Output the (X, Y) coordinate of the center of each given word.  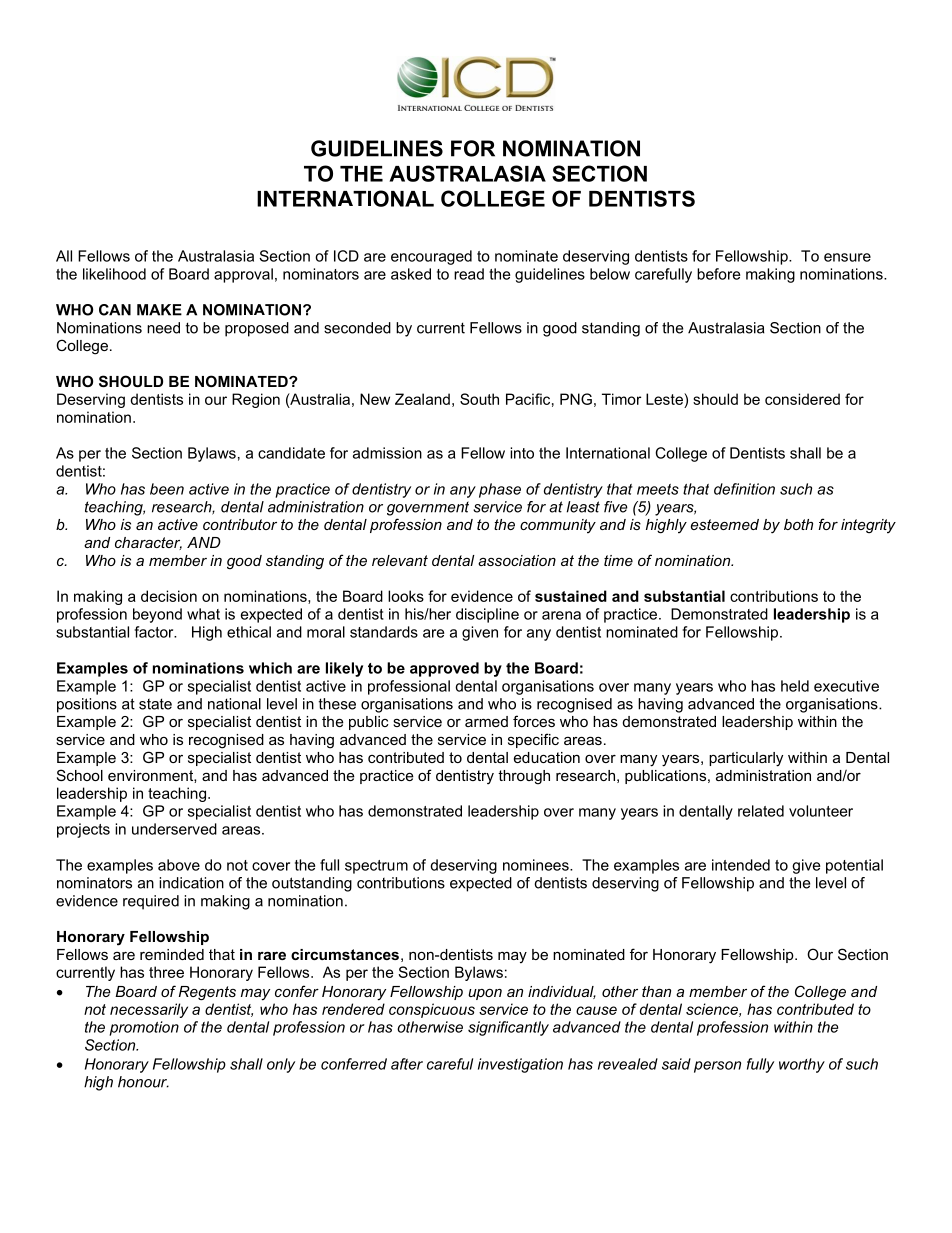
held (795, 686)
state (155, 704)
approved (444, 669)
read (469, 274)
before (718, 274)
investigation (520, 1065)
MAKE (159, 310)
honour (143, 1082)
